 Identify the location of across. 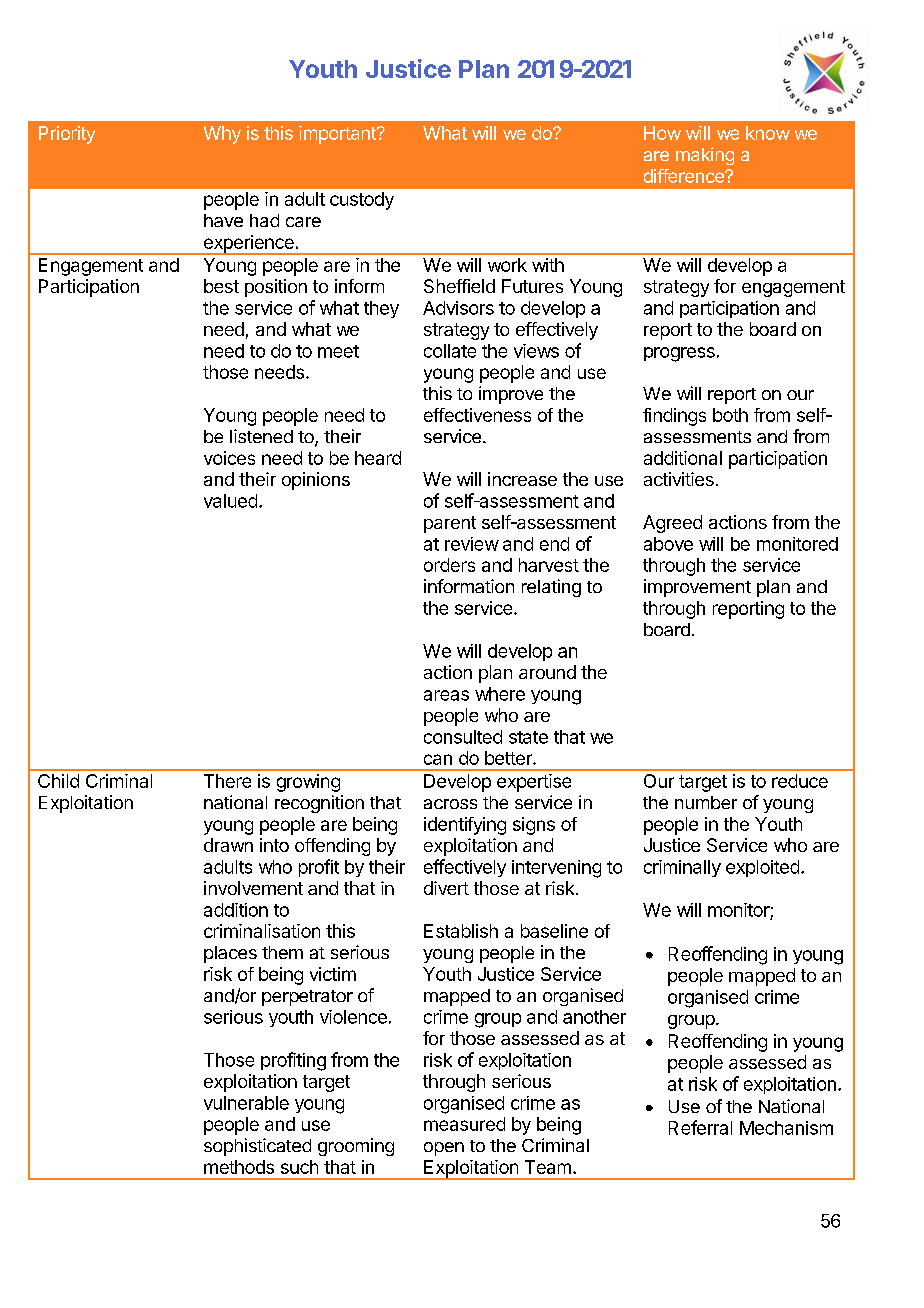
(450, 804).
